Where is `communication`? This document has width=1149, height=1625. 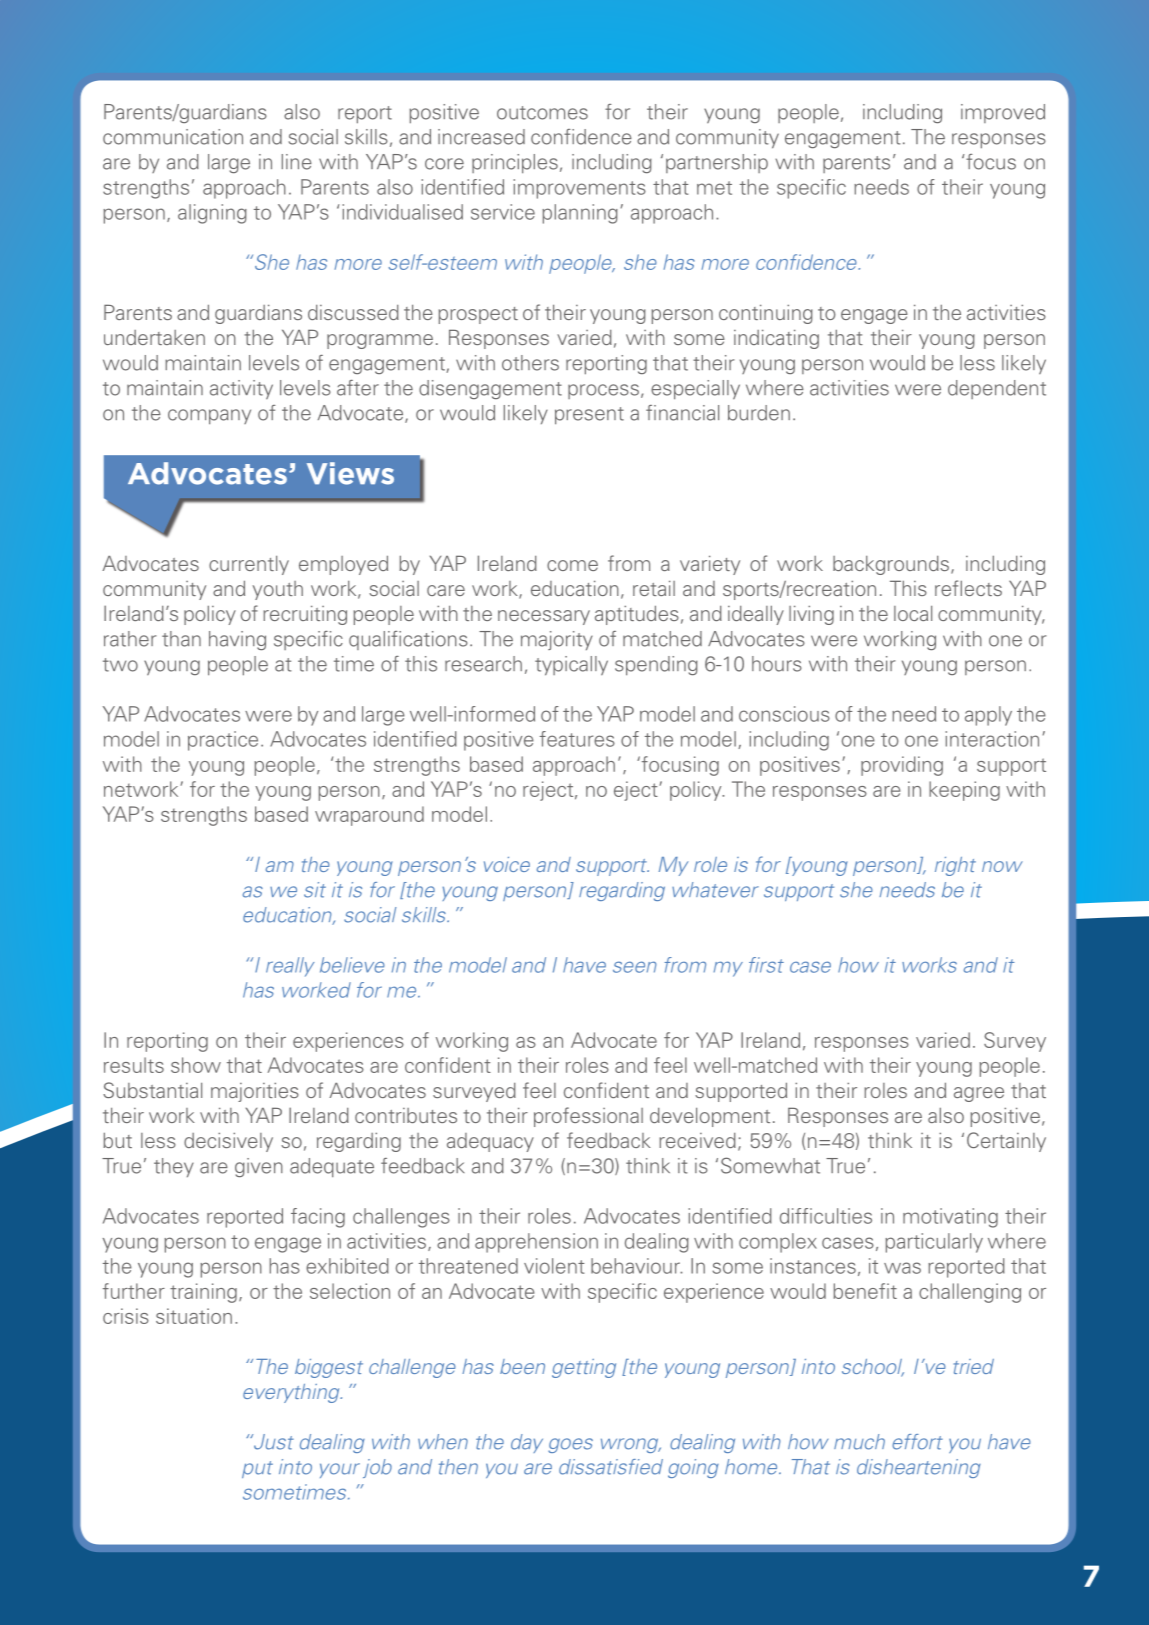
communication is located at coordinates (173, 137).
